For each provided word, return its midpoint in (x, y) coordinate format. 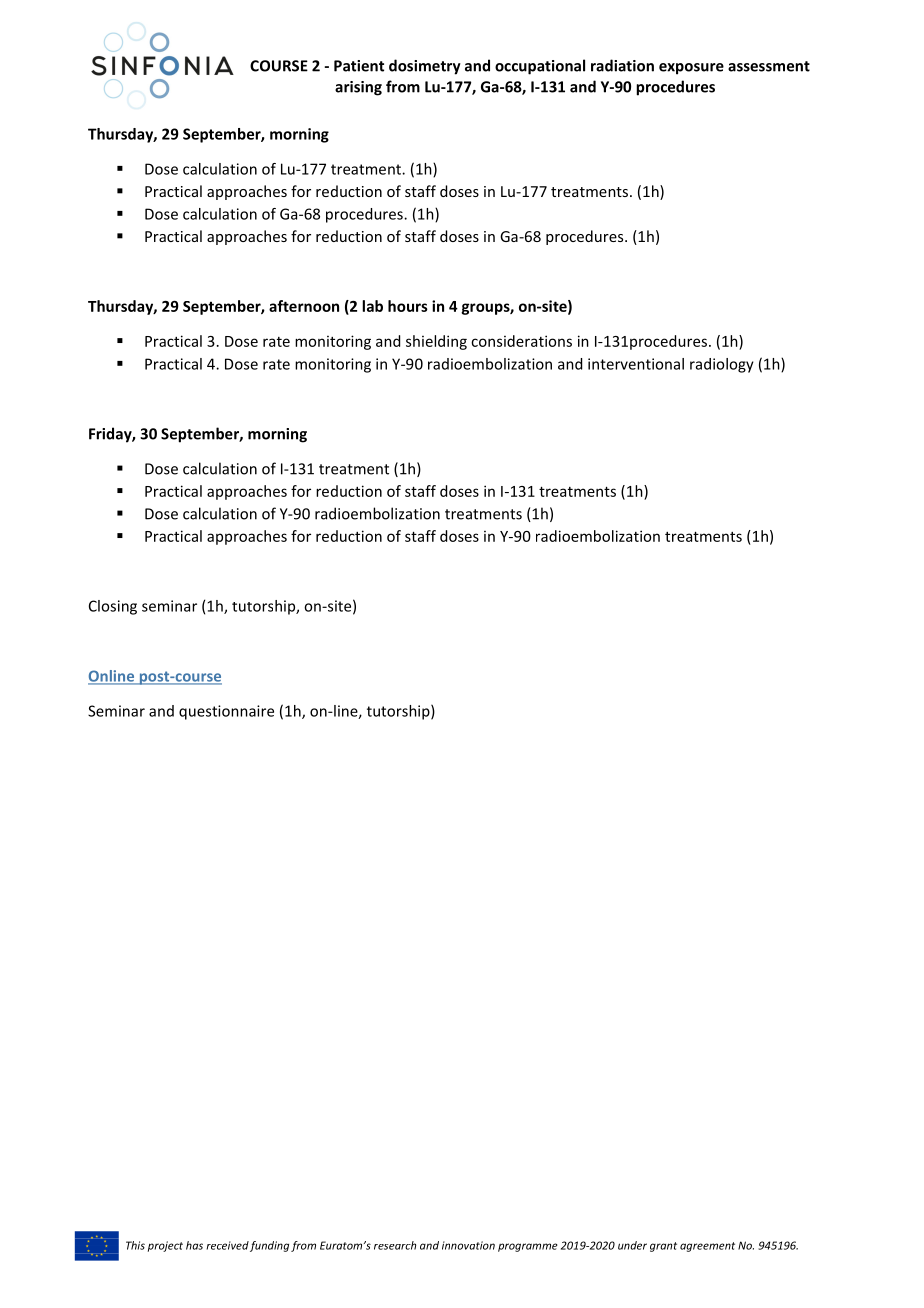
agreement (707, 1247)
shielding (436, 342)
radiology (722, 365)
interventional (636, 364)
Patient (359, 66)
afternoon (304, 306)
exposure (691, 69)
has (194, 1245)
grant (663, 1247)
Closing (113, 607)
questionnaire (226, 712)
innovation (468, 1245)
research (395, 1245)
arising (358, 88)
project (165, 1246)
